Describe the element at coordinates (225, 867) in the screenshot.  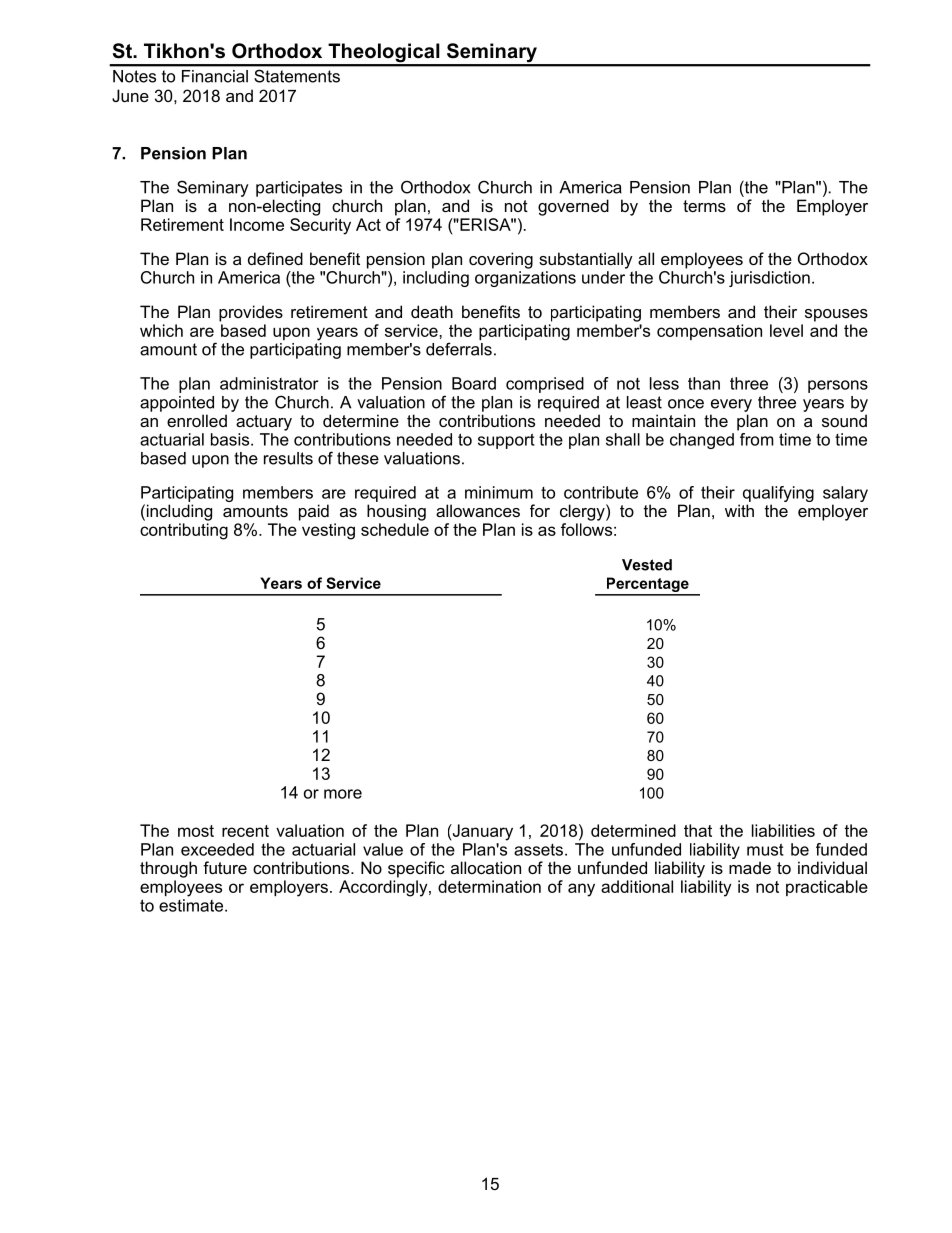
I see `future` at that location.
